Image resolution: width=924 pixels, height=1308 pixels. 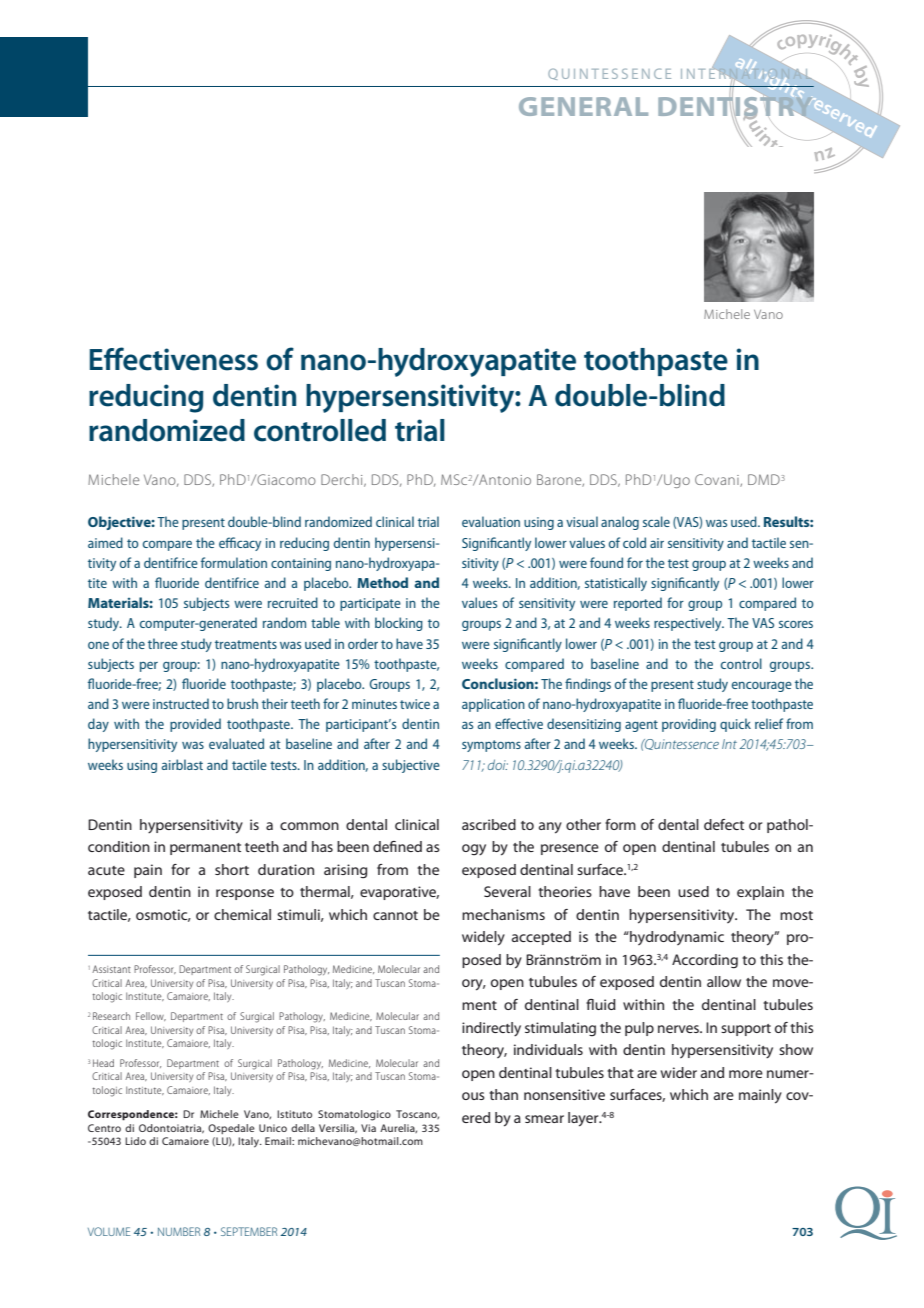 What do you see at coordinates (583, 106) in the page?
I see `GENERAL` at bounding box center [583, 106].
